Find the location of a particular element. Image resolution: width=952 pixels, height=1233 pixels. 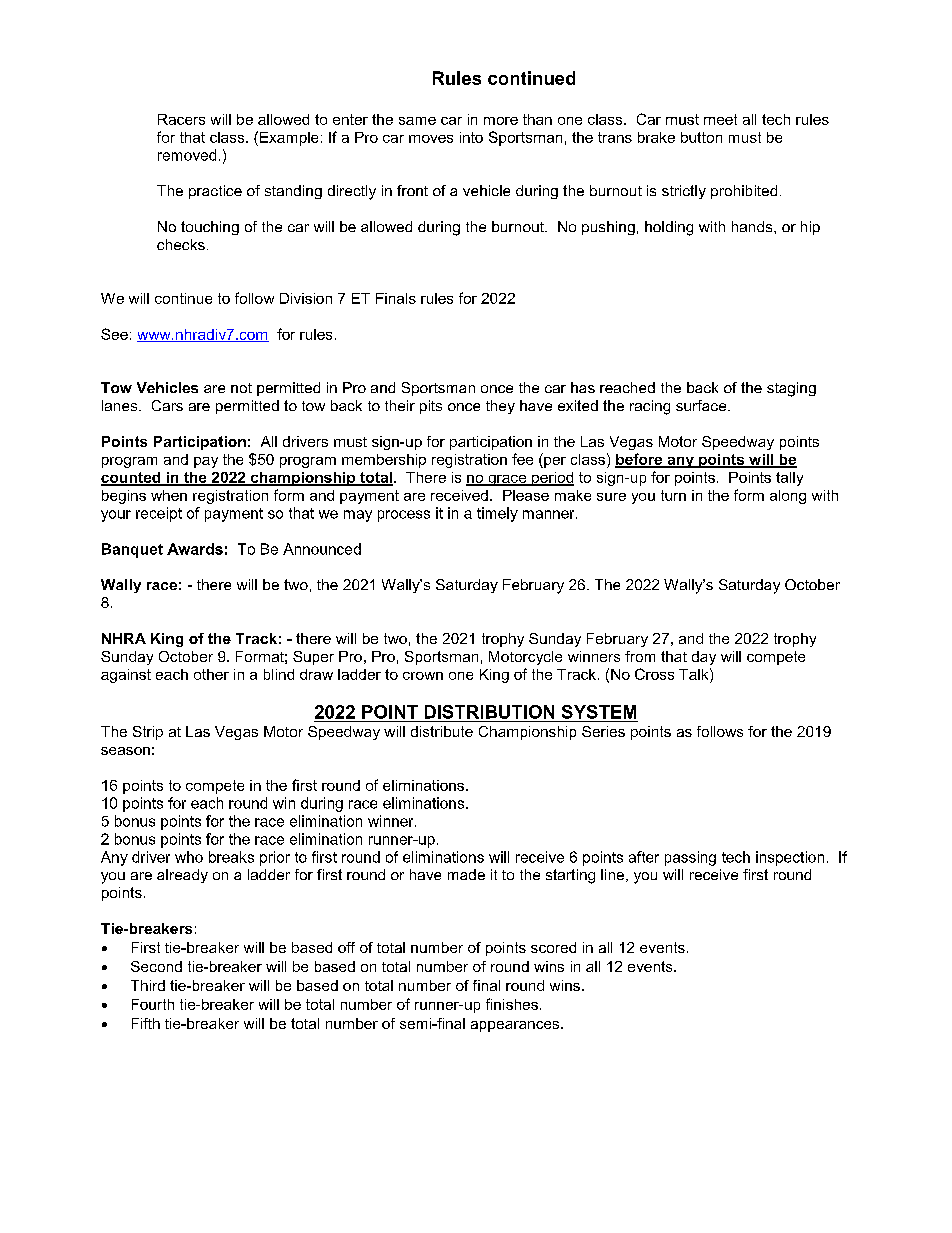

Strip is located at coordinates (148, 733).
